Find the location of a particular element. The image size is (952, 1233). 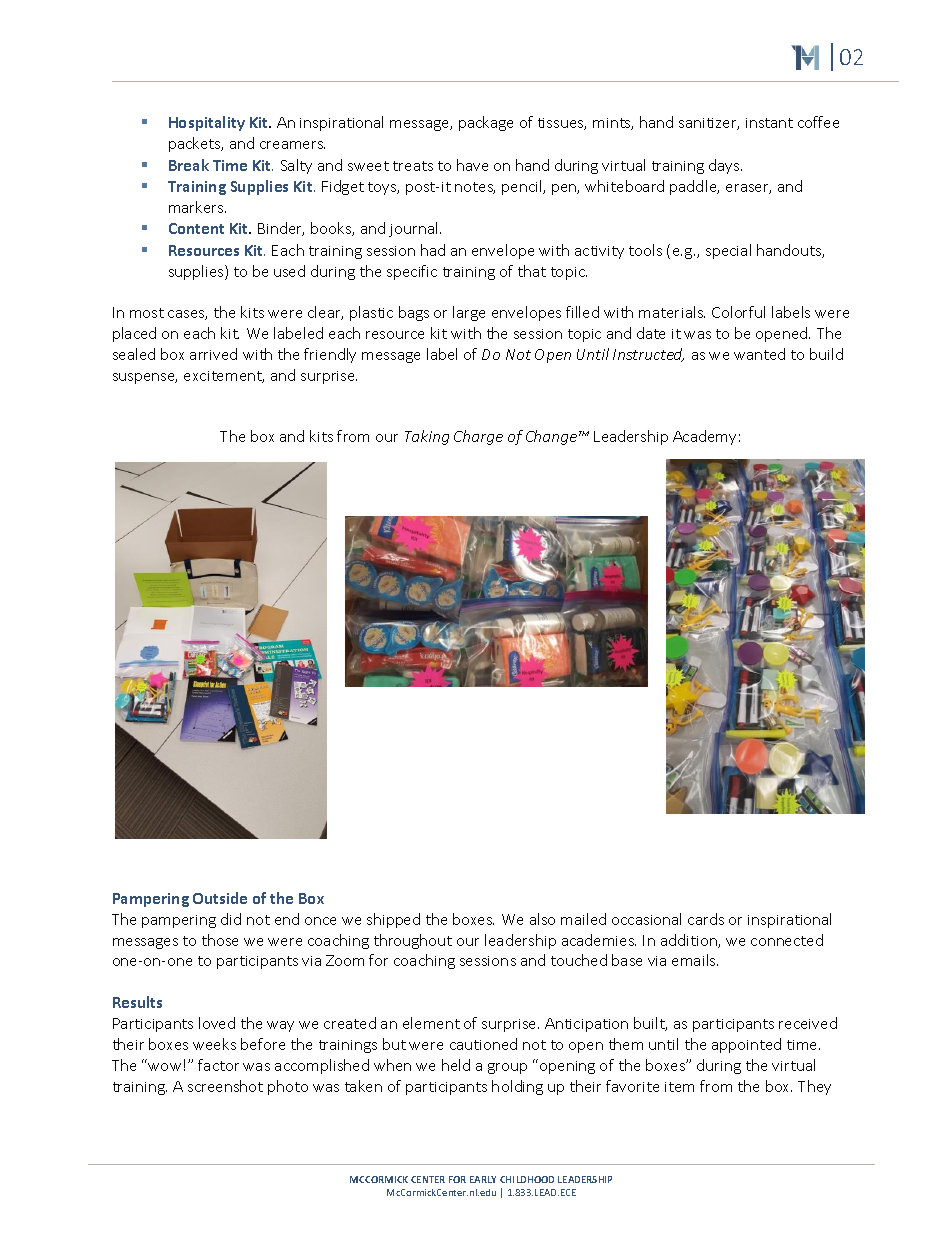

Outside is located at coordinates (220, 898).
